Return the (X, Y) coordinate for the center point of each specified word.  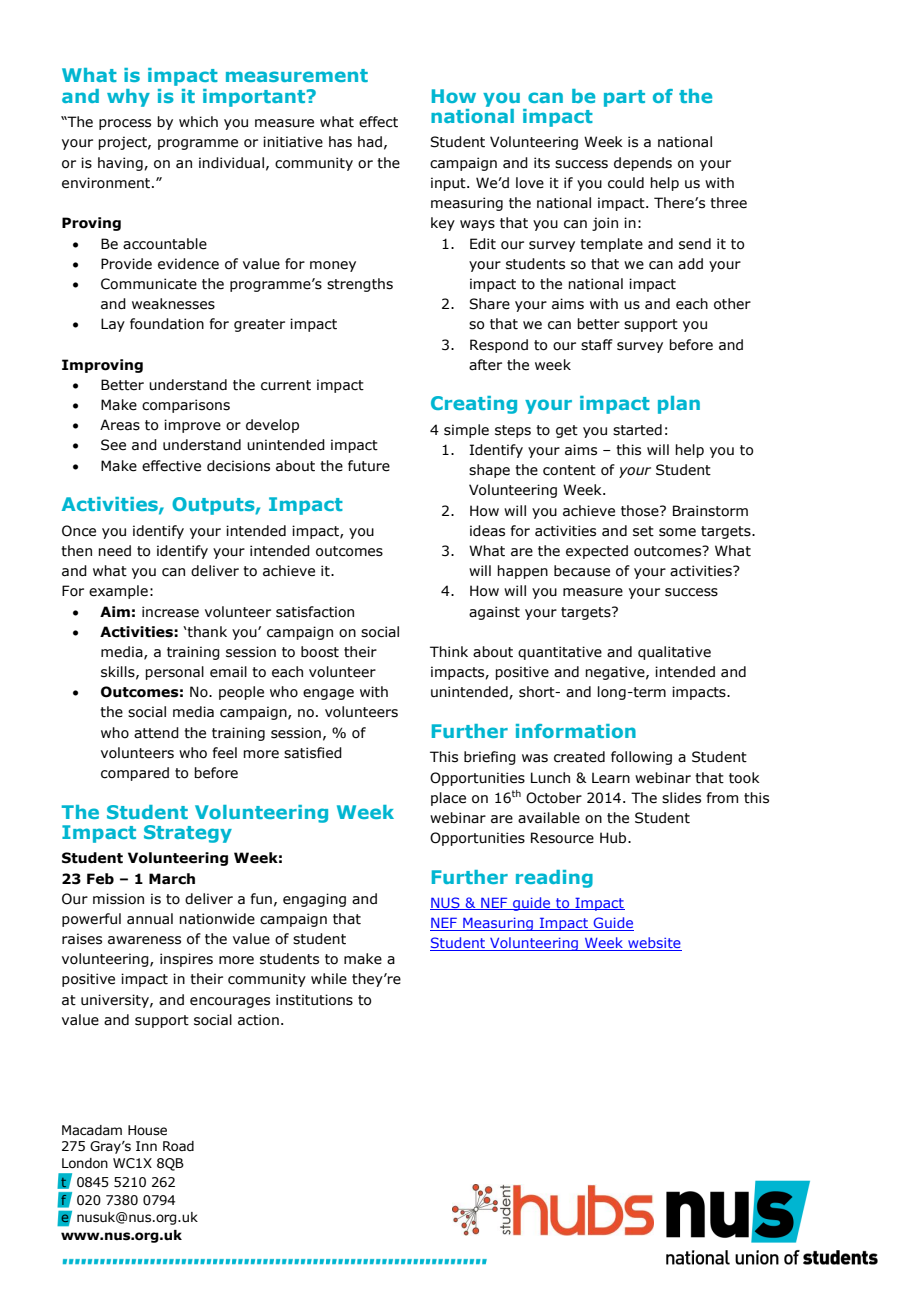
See (113, 445)
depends (643, 164)
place (448, 799)
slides (681, 798)
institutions (314, 1000)
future (369, 466)
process (125, 124)
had (370, 142)
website (654, 944)
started (637, 430)
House (147, 1130)
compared (135, 774)
